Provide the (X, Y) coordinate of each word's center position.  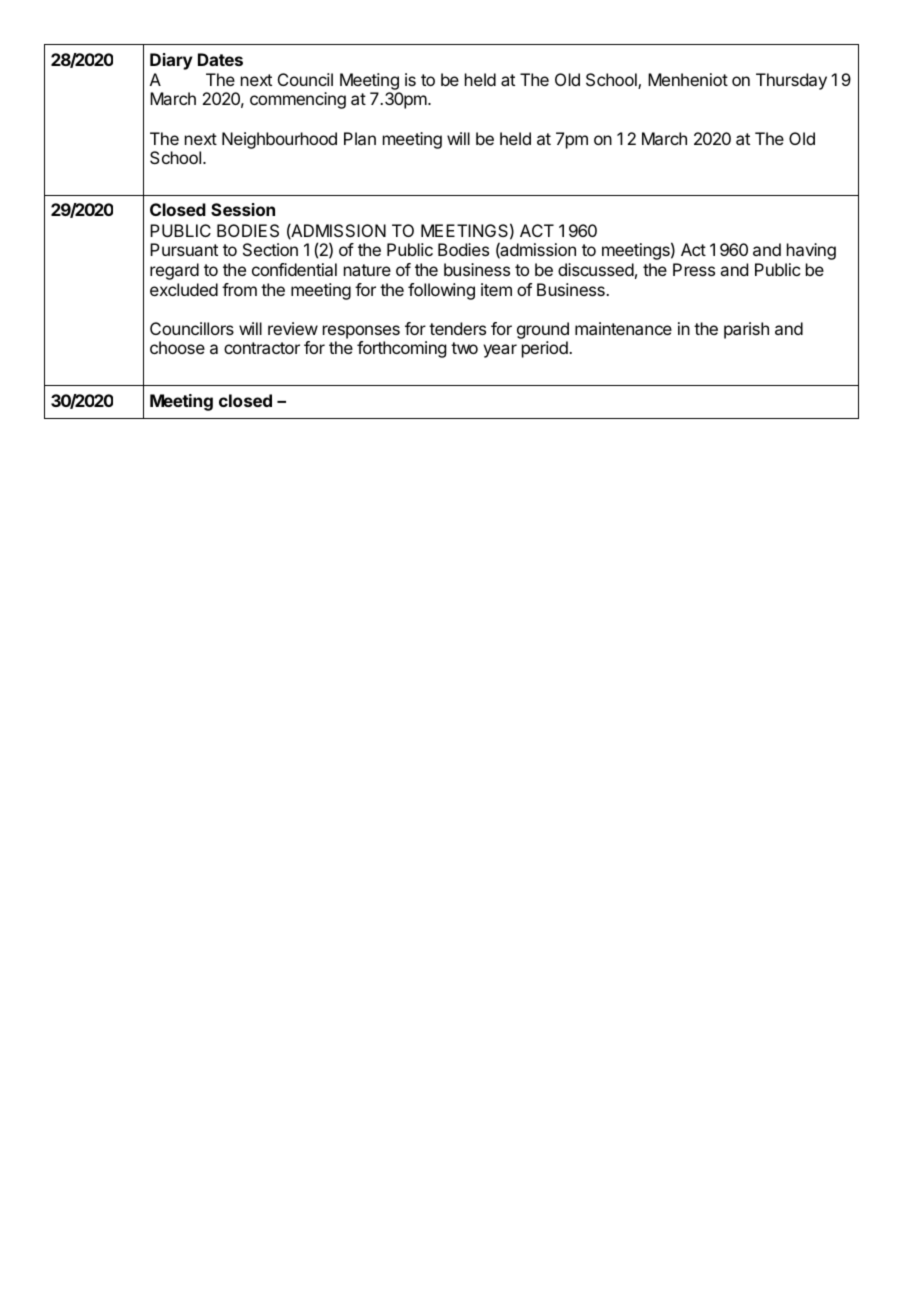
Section (270, 249)
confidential (294, 269)
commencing (298, 100)
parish (746, 330)
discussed (596, 269)
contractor (262, 348)
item (496, 289)
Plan (360, 138)
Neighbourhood (279, 140)
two (464, 348)
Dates (220, 59)
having (811, 251)
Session (243, 209)
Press (694, 269)
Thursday (791, 81)
